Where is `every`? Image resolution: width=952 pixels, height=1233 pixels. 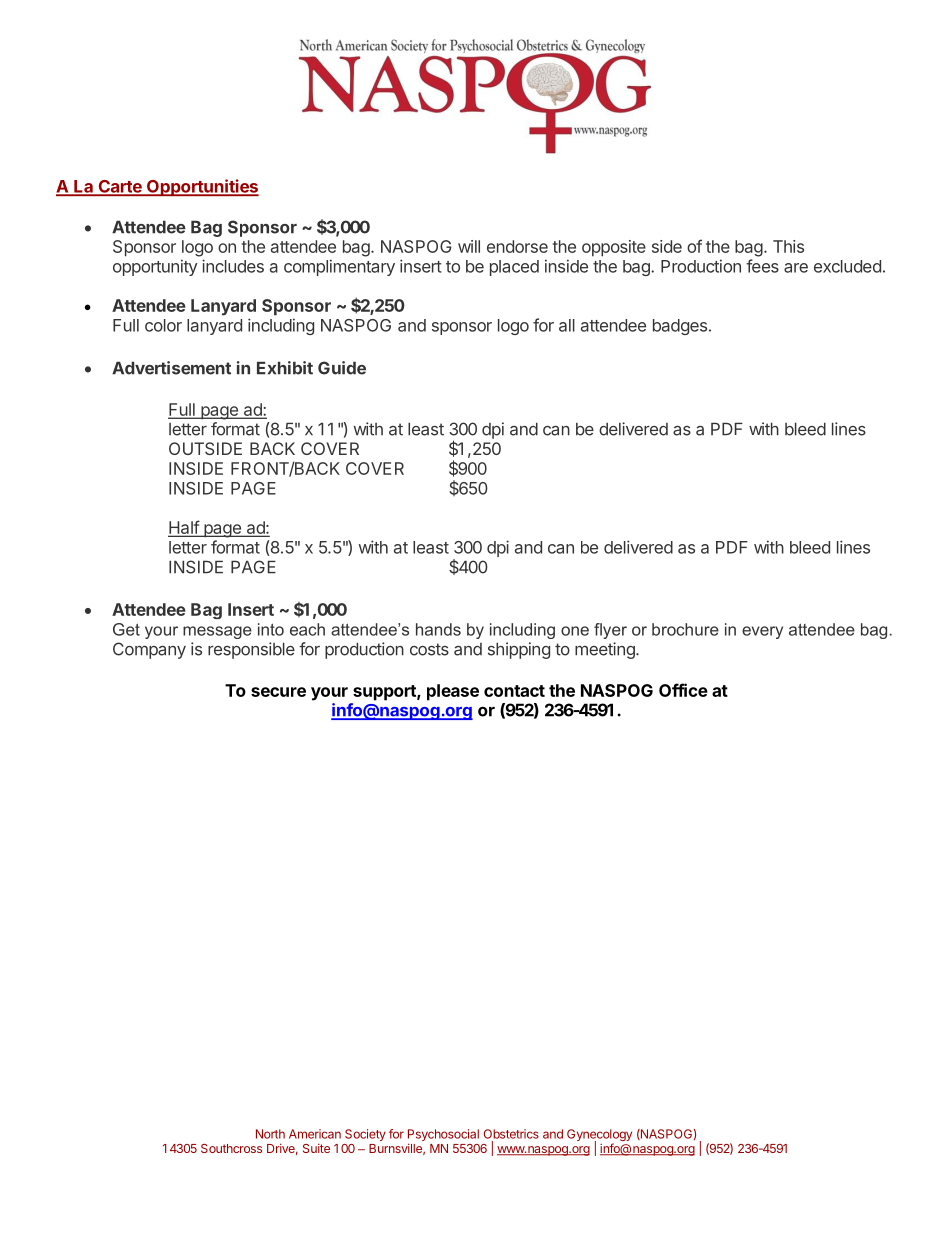 every is located at coordinates (762, 632).
